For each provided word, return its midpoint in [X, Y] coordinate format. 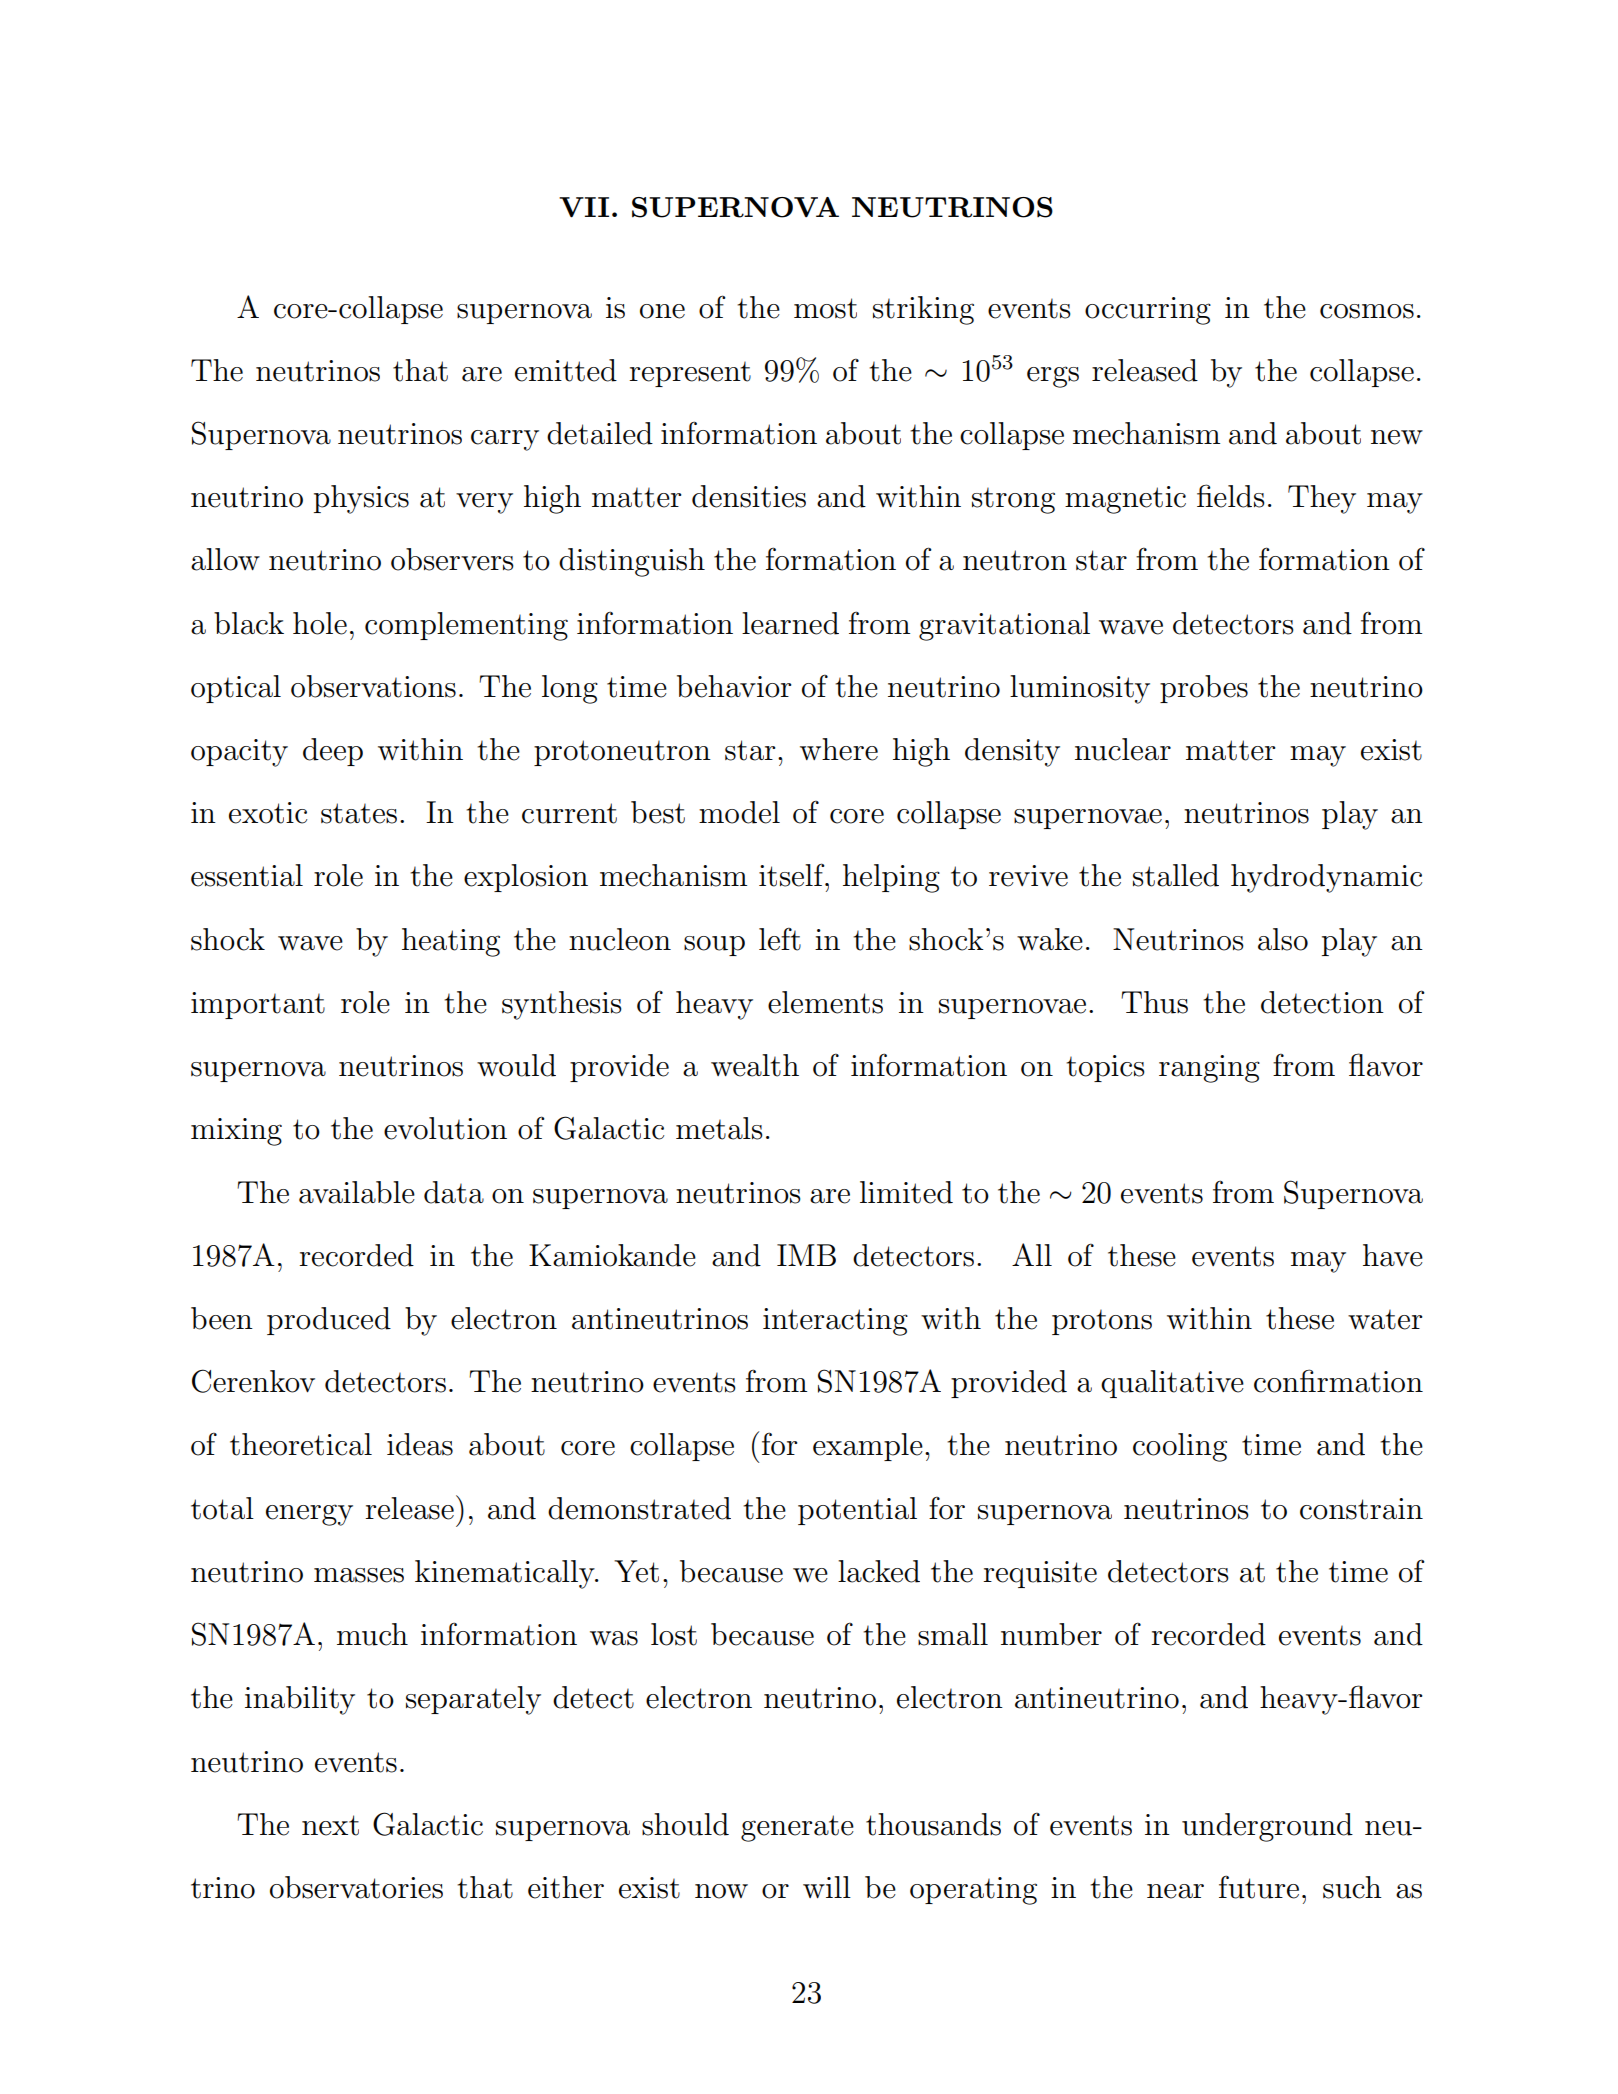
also [1283, 939]
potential [857, 1511]
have [1393, 1255]
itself [793, 875]
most [825, 308]
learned [790, 623]
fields [1231, 496]
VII [584, 207]
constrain [1361, 1509]
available [357, 1192]
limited [906, 1192]
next [330, 1825]
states [359, 813]
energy [309, 1515]
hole [320, 623]
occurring [1148, 311]
